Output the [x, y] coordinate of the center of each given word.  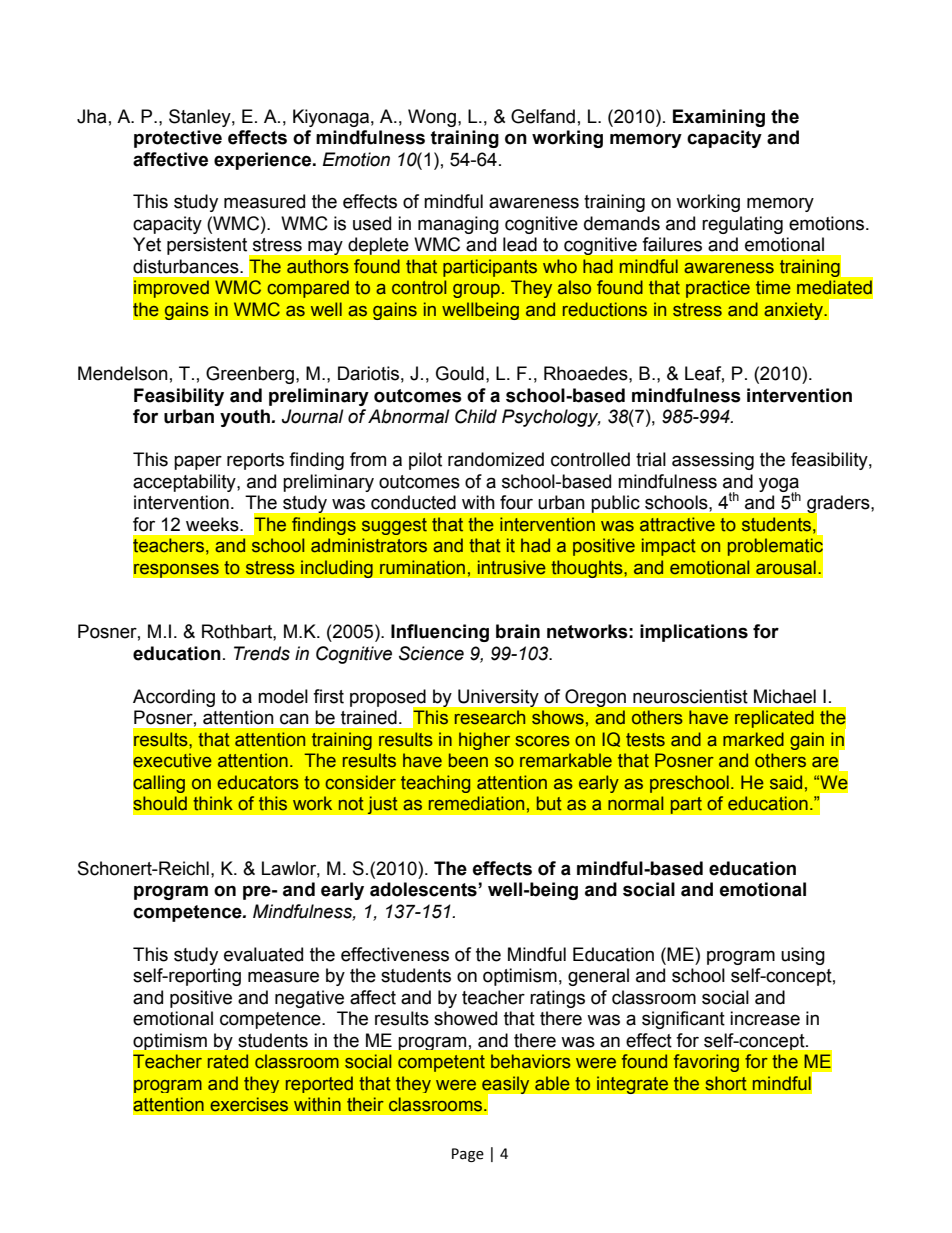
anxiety [795, 311]
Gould [460, 373]
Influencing [440, 633]
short [726, 1083]
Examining [719, 118]
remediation [476, 803]
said [786, 782]
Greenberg [250, 375]
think [213, 803]
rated [228, 1061]
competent [441, 1063]
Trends [262, 653]
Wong [432, 118]
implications [694, 633]
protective [178, 139]
